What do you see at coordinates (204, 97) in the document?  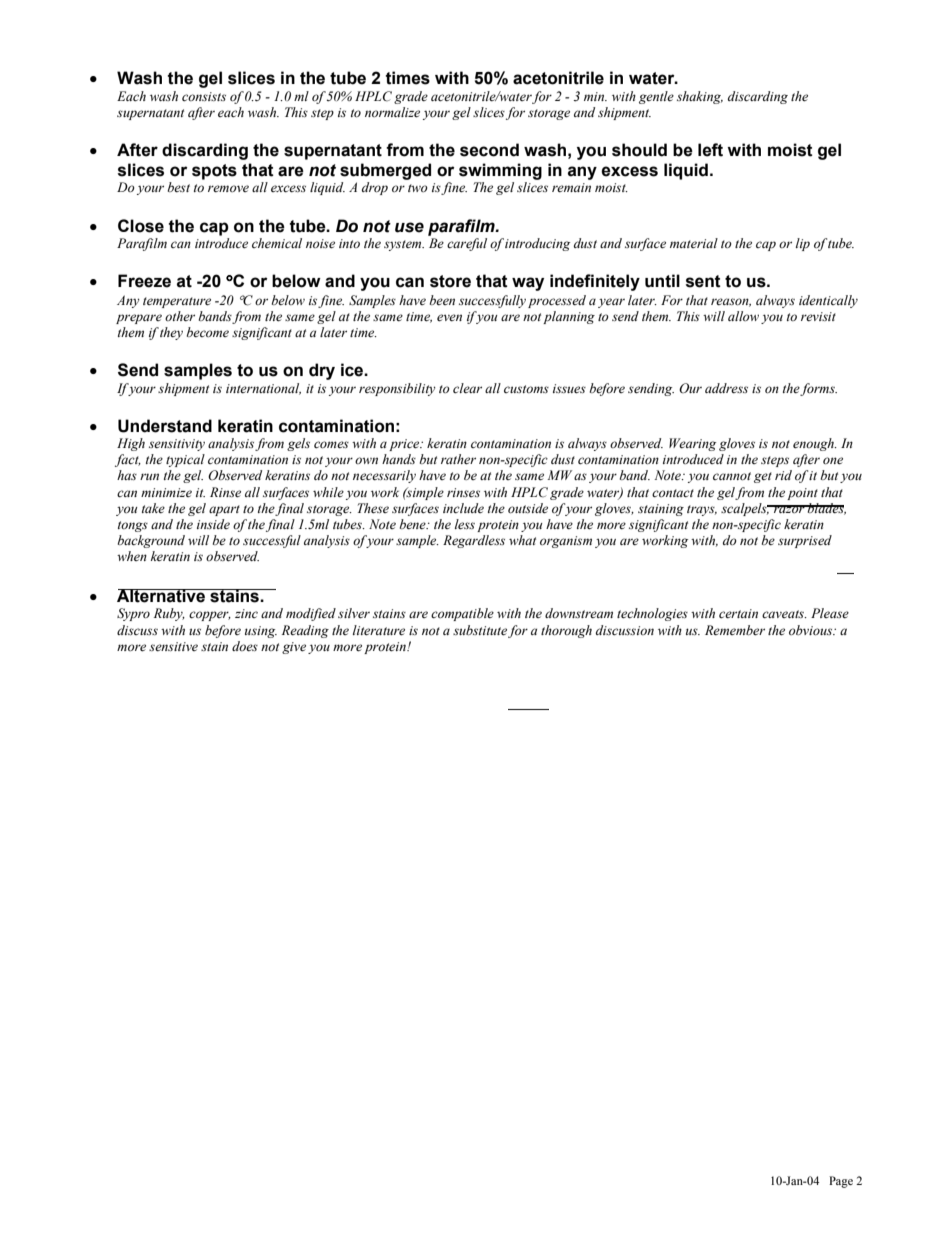 I see `consists` at bounding box center [204, 97].
